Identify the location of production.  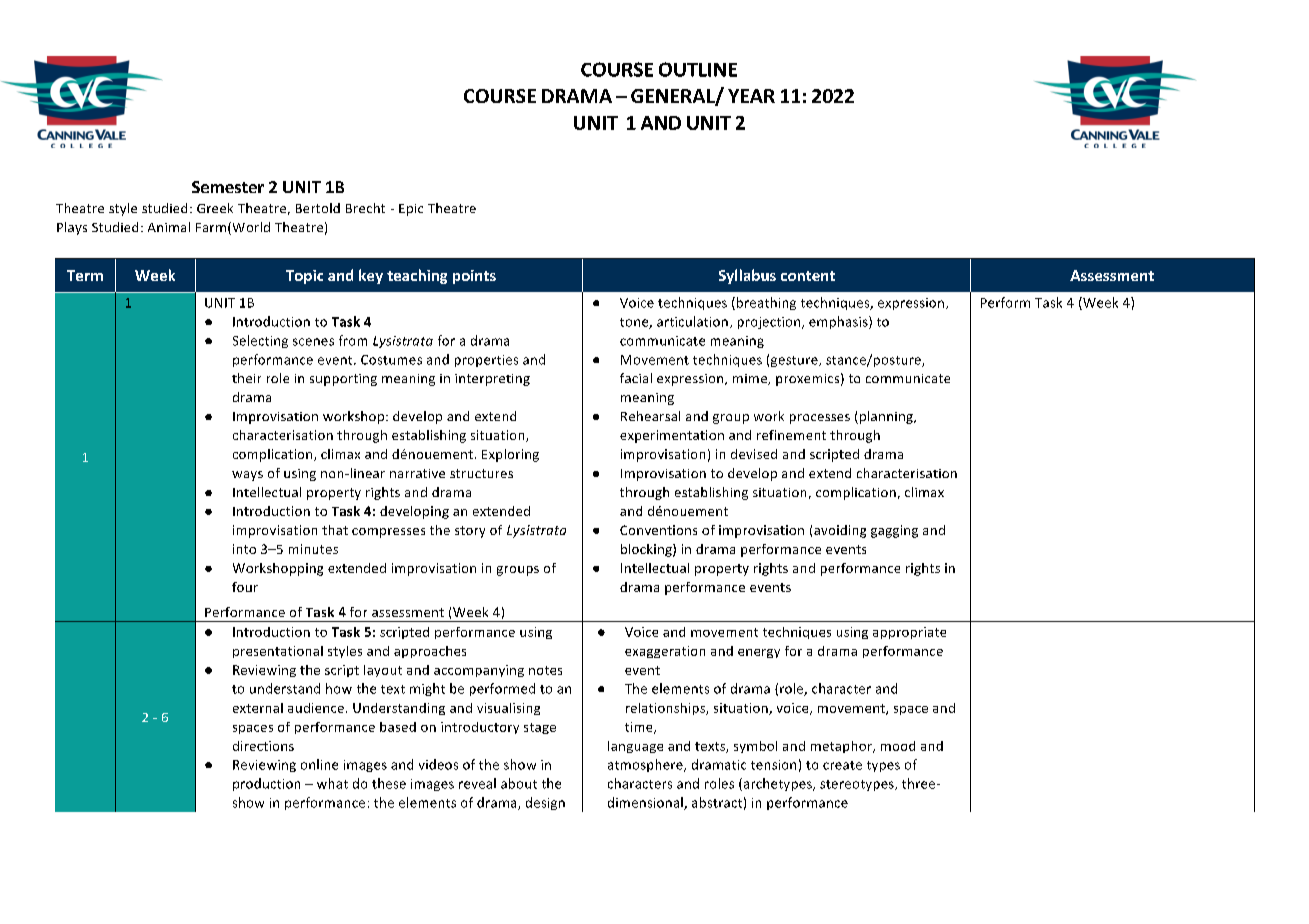
(266, 784).
